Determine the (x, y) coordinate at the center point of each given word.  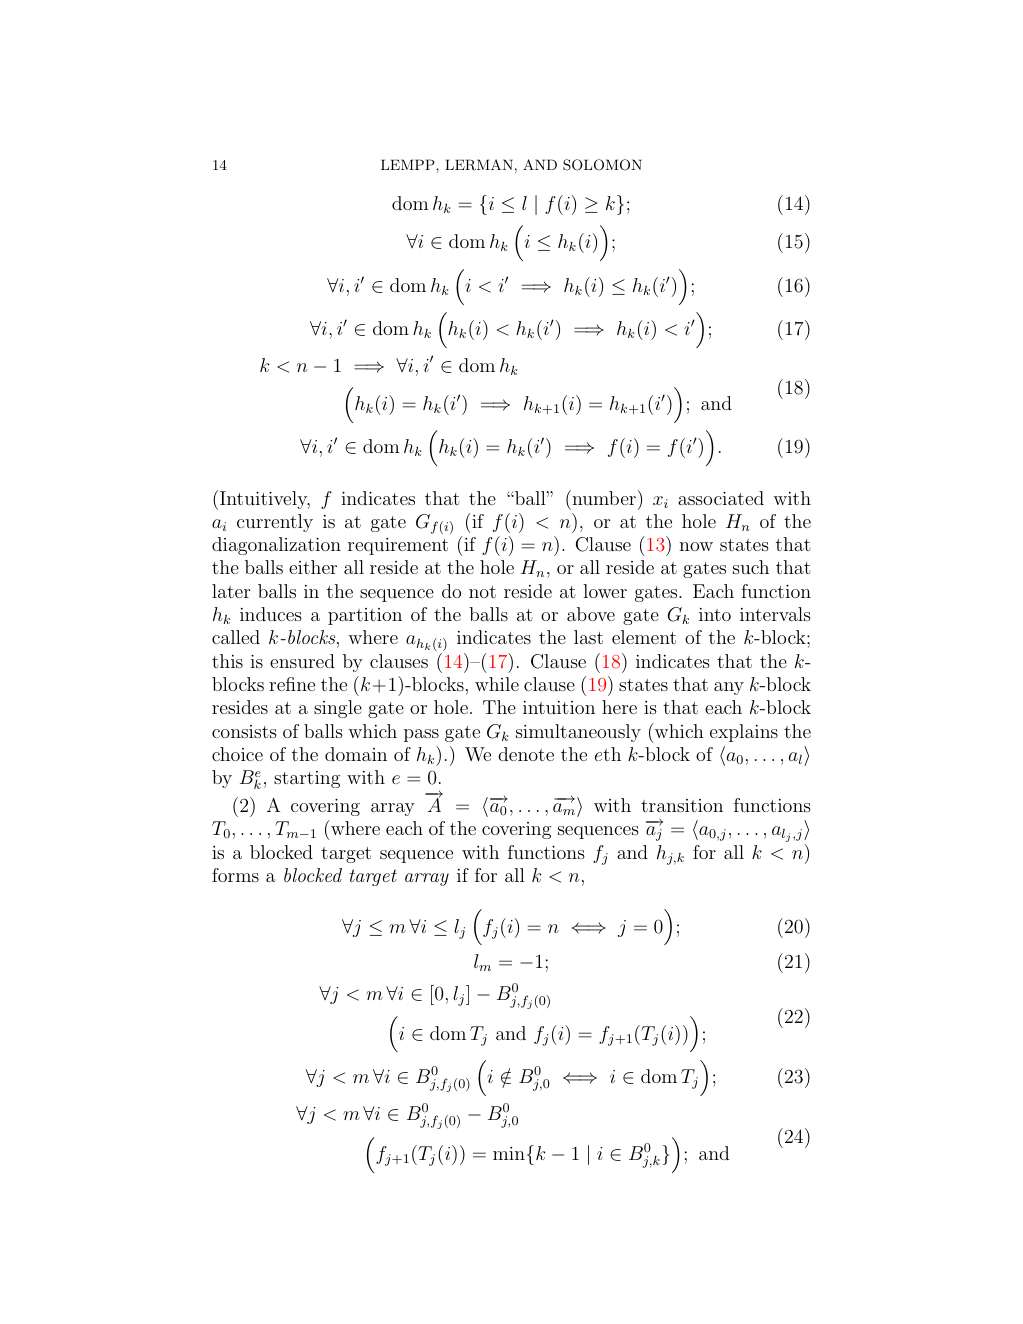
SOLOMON (602, 165)
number (603, 497)
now (696, 546)
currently (275, 523)
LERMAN (479, 165)
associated (721, 498)
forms (235, 875)
